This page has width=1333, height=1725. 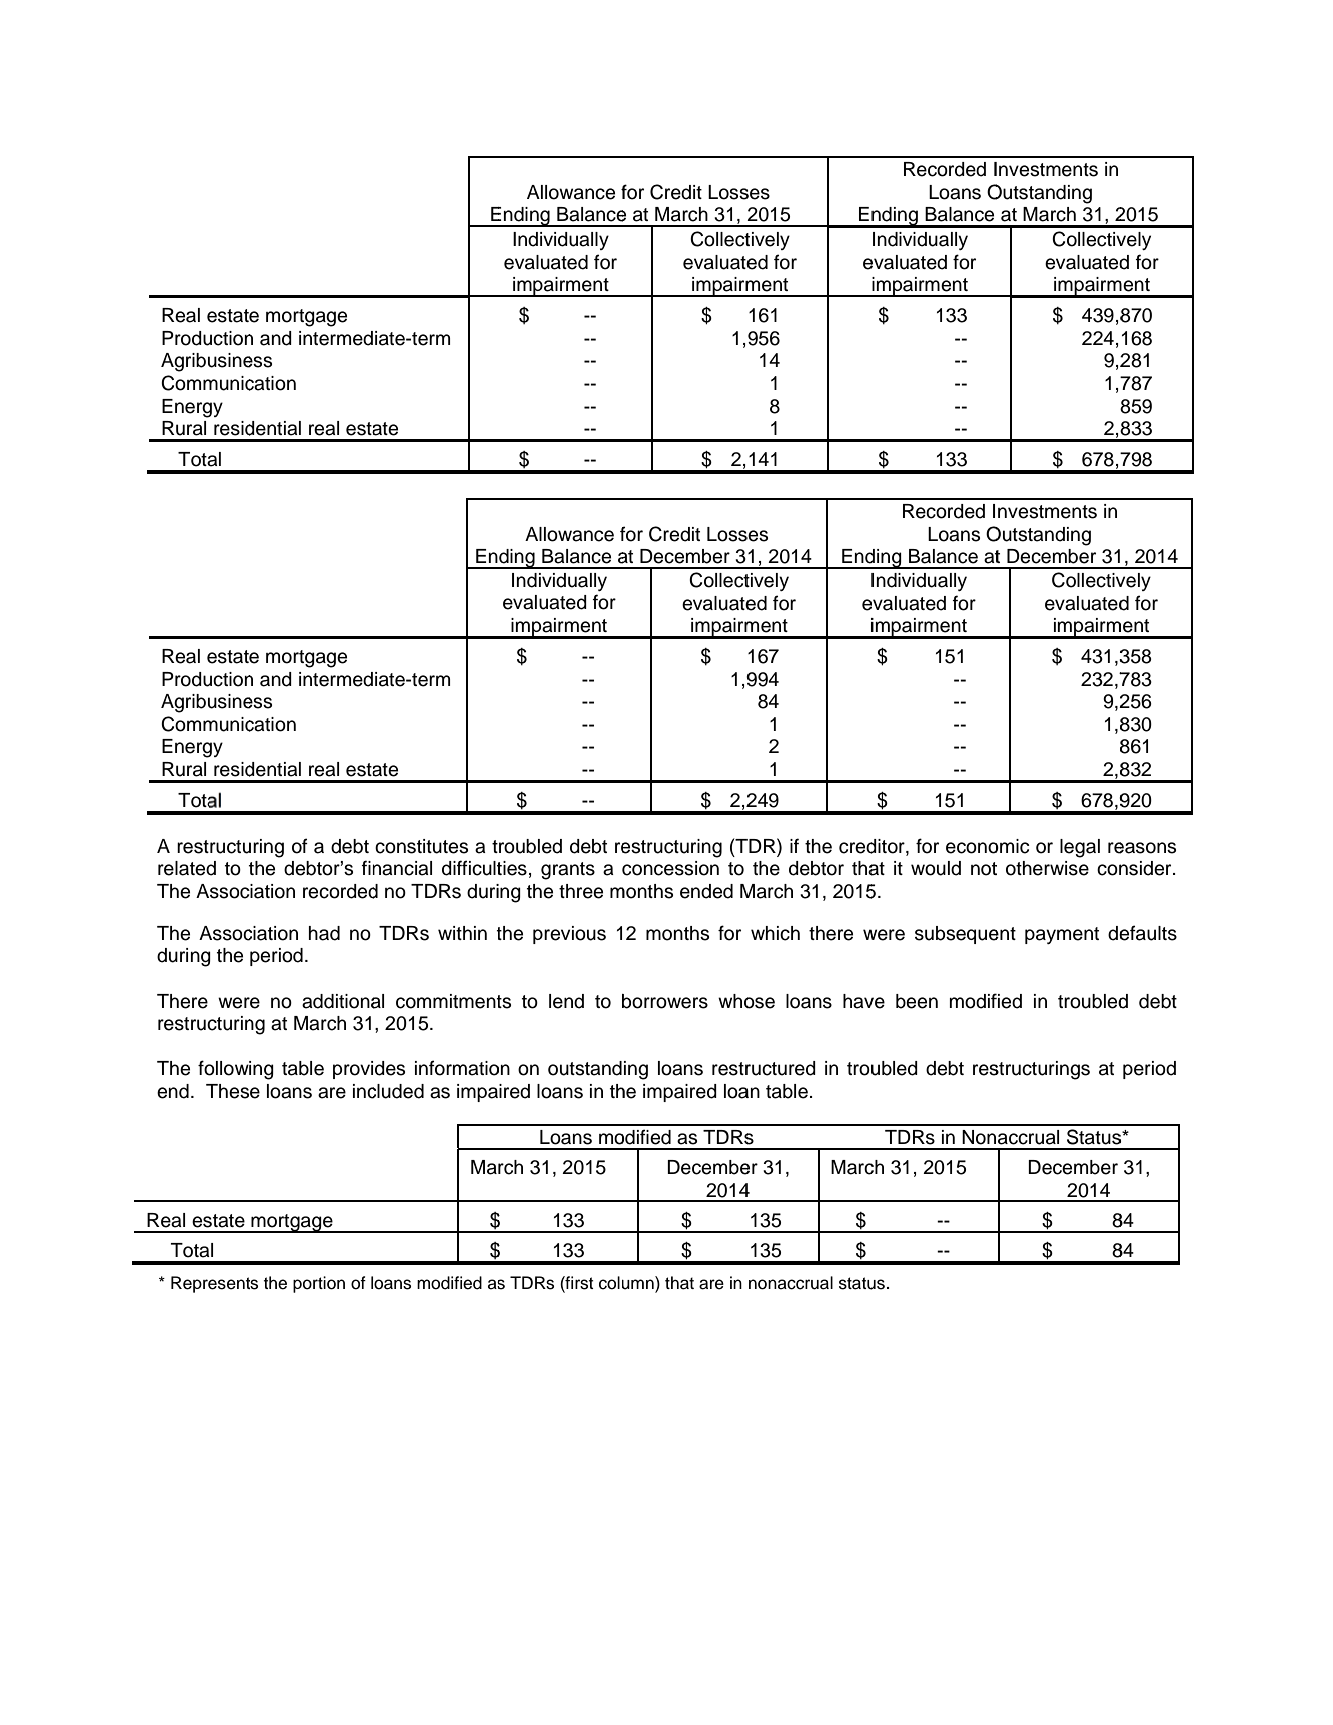 I want to click on Thes, so click(x=227, y=1091).
